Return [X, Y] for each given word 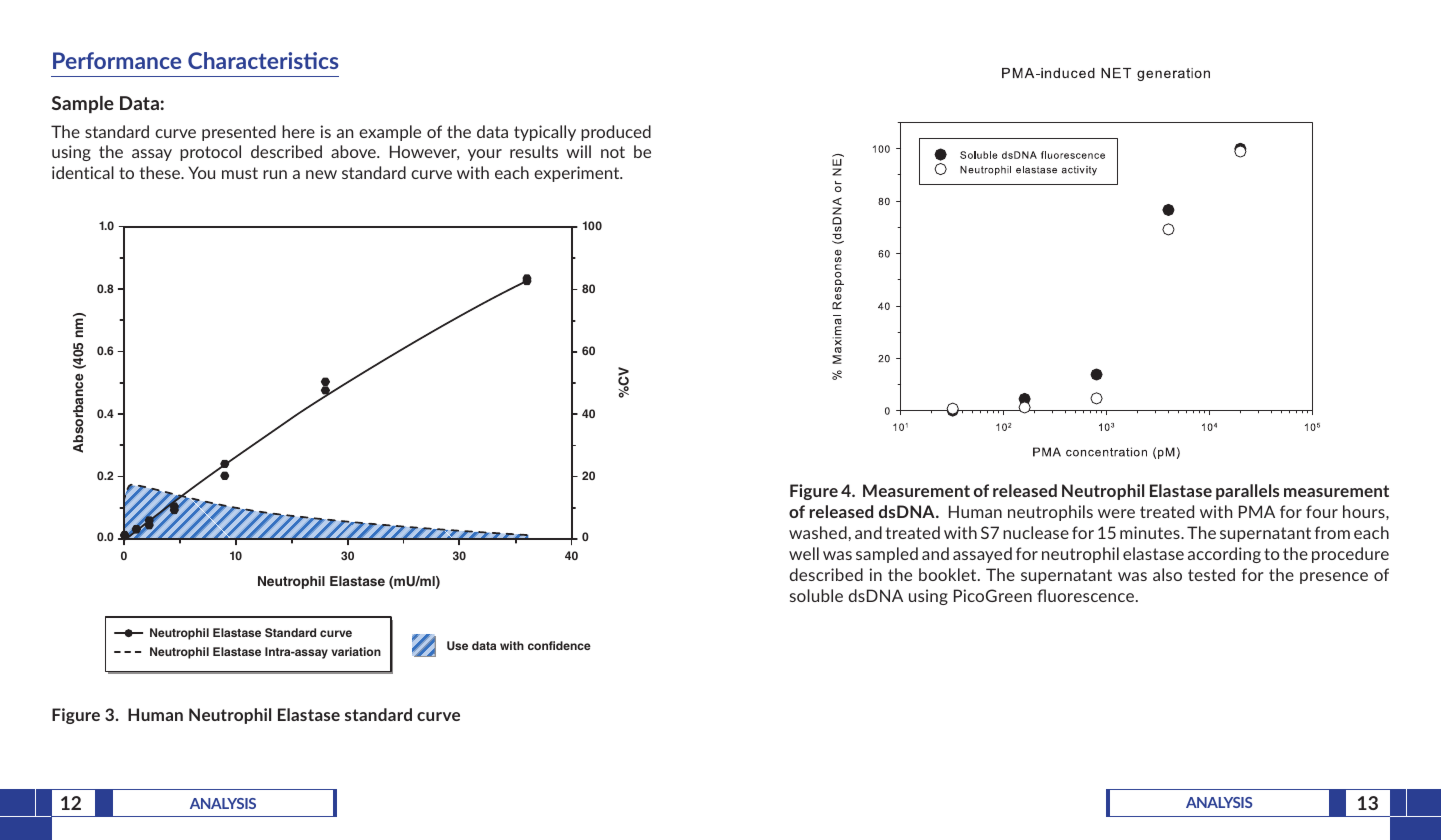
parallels [1247, 492]
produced [616, 133]
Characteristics [263, 60]
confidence [559, 645]
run [275, 174]
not [613, 152]
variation [356, 651]
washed [818, 532]
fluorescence [1087, 595]
